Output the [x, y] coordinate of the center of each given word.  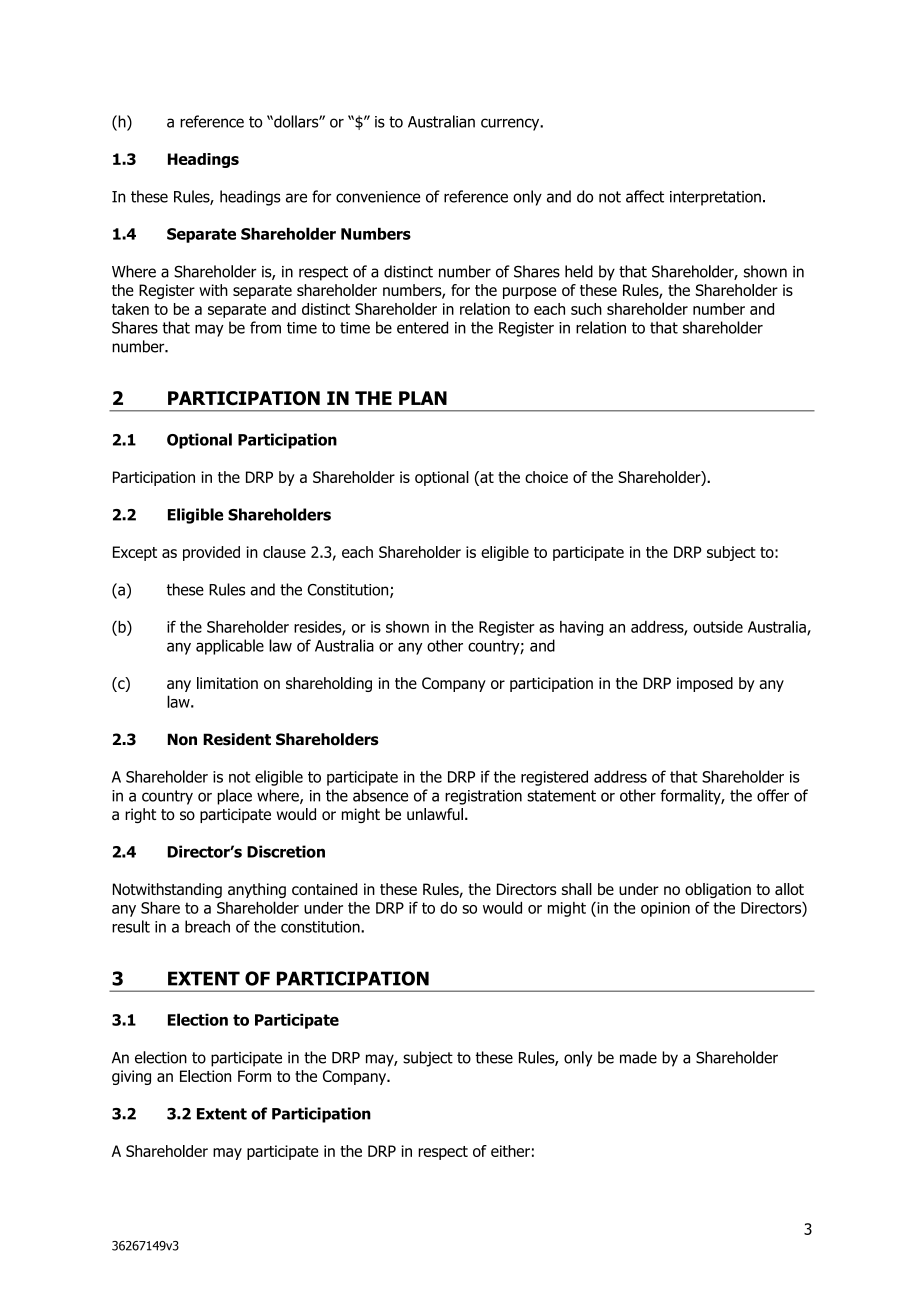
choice [546, 477]
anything [257, 890]
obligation [718, 890]
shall [577, 889]
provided [211, 553]
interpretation [715, 198]
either [510, 1151]
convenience [378, 197]
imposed [705, 684]
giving [131, 1077]
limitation [227, 683]
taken [130, 309]
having [581, 628]
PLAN [423, 398]
